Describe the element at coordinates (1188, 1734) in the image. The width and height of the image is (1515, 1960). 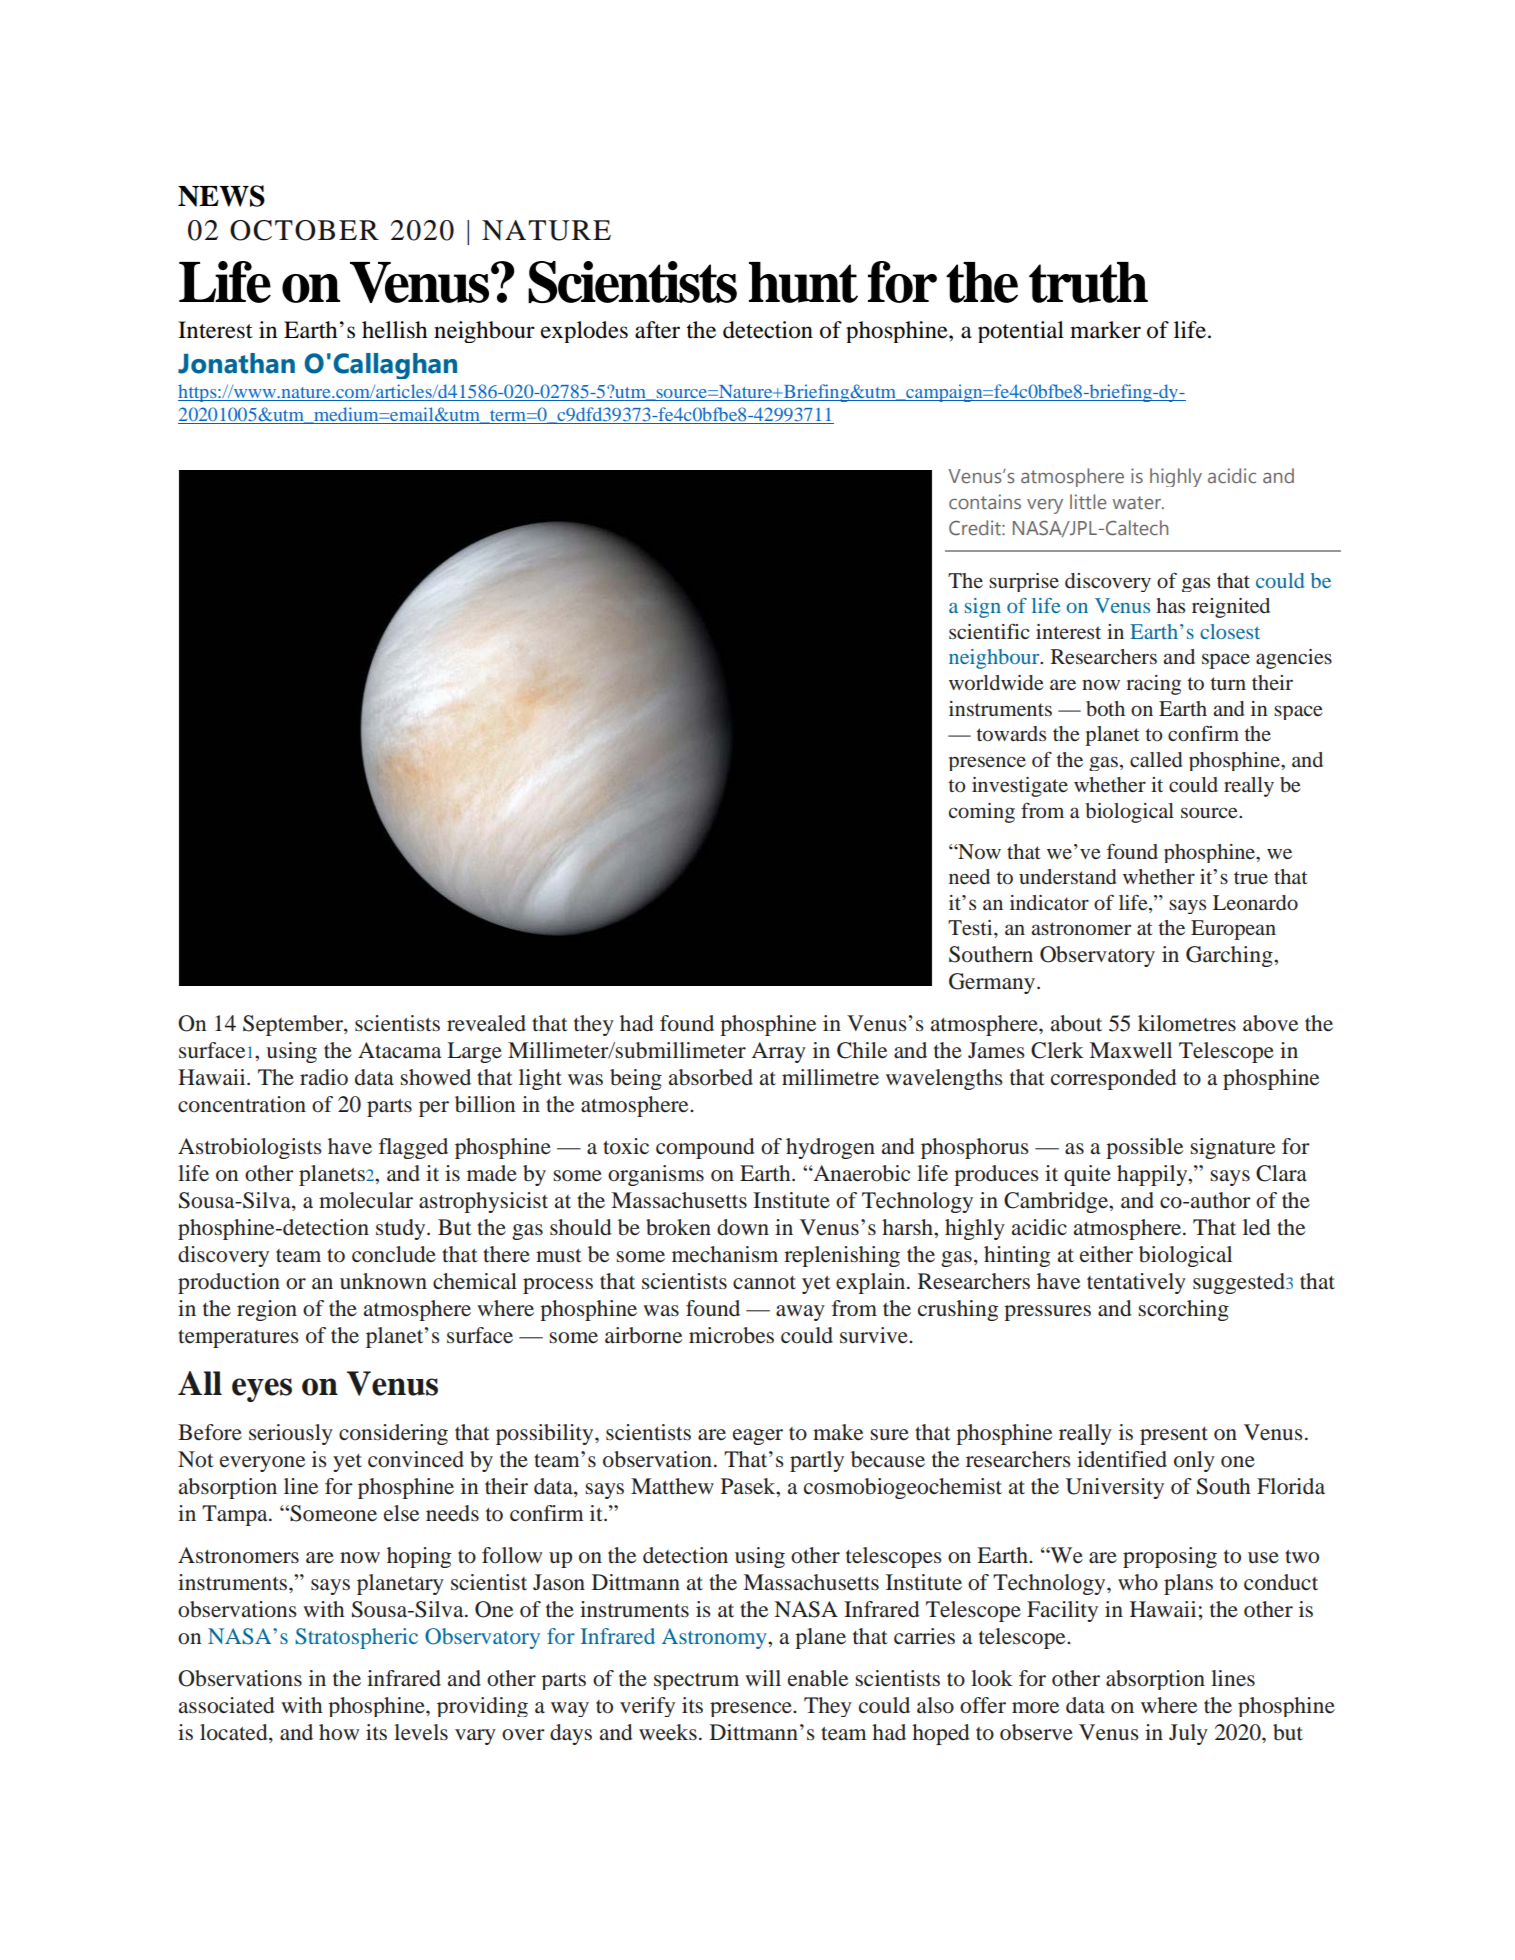
I see `July` at that location.
